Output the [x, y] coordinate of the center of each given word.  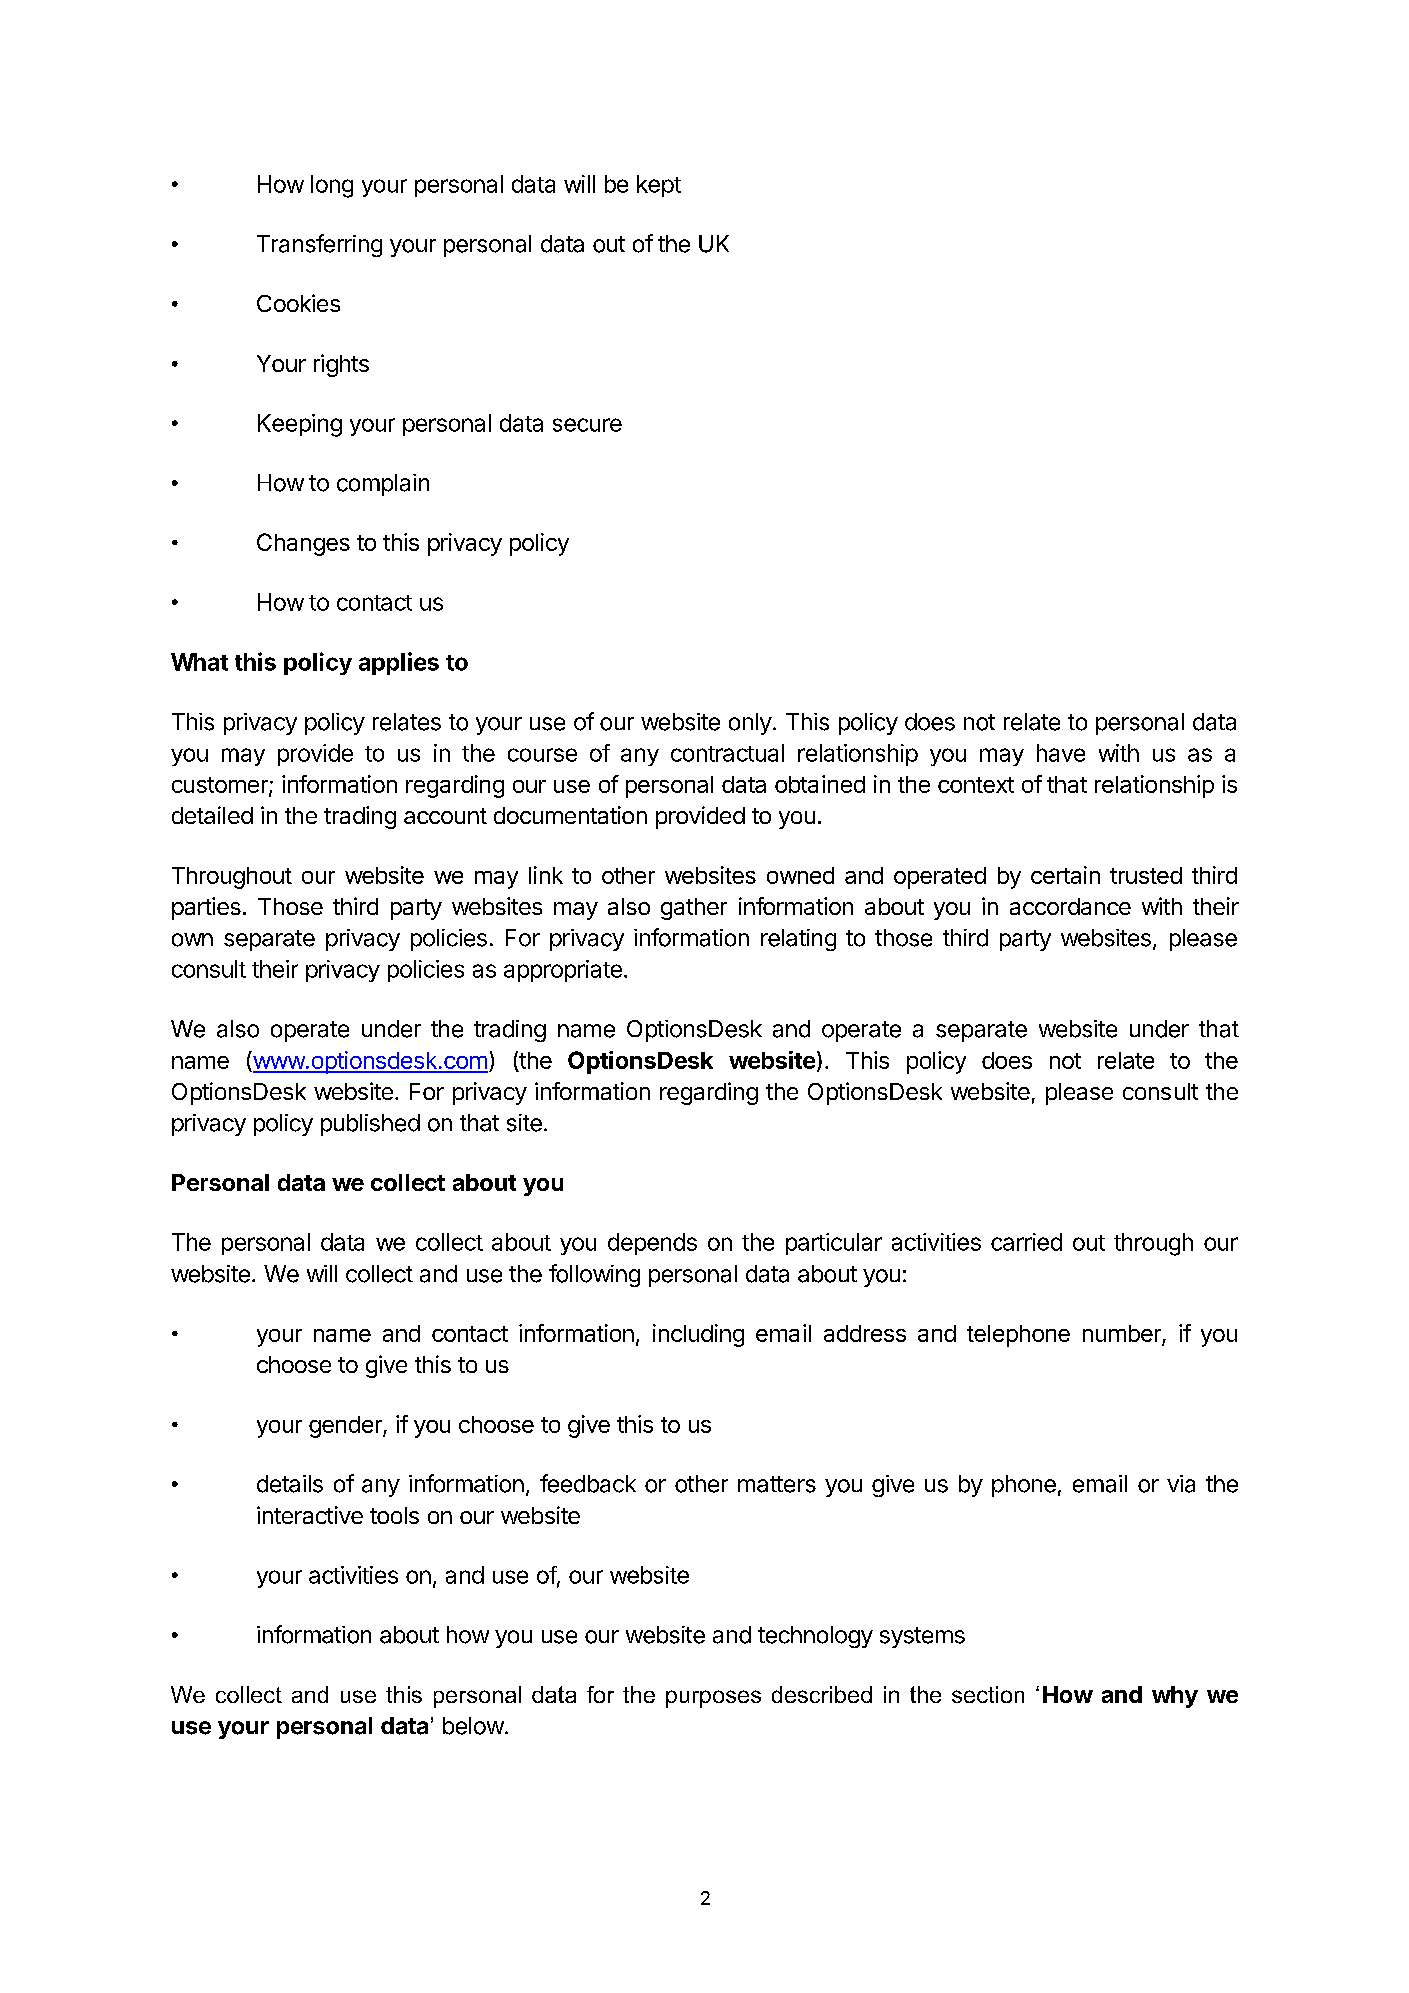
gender [346, 1427]
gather [694, 909]
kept [659, 186]
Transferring [319, 245]
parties [206, 908]
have [1061, 753]
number [1123, 1335]
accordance [1070, 906]
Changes [303, 544]
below [473, 1726]
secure [587, 425]
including [698, 1335]
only [750, 724]
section [988, 1694]
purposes [713, 1699]
